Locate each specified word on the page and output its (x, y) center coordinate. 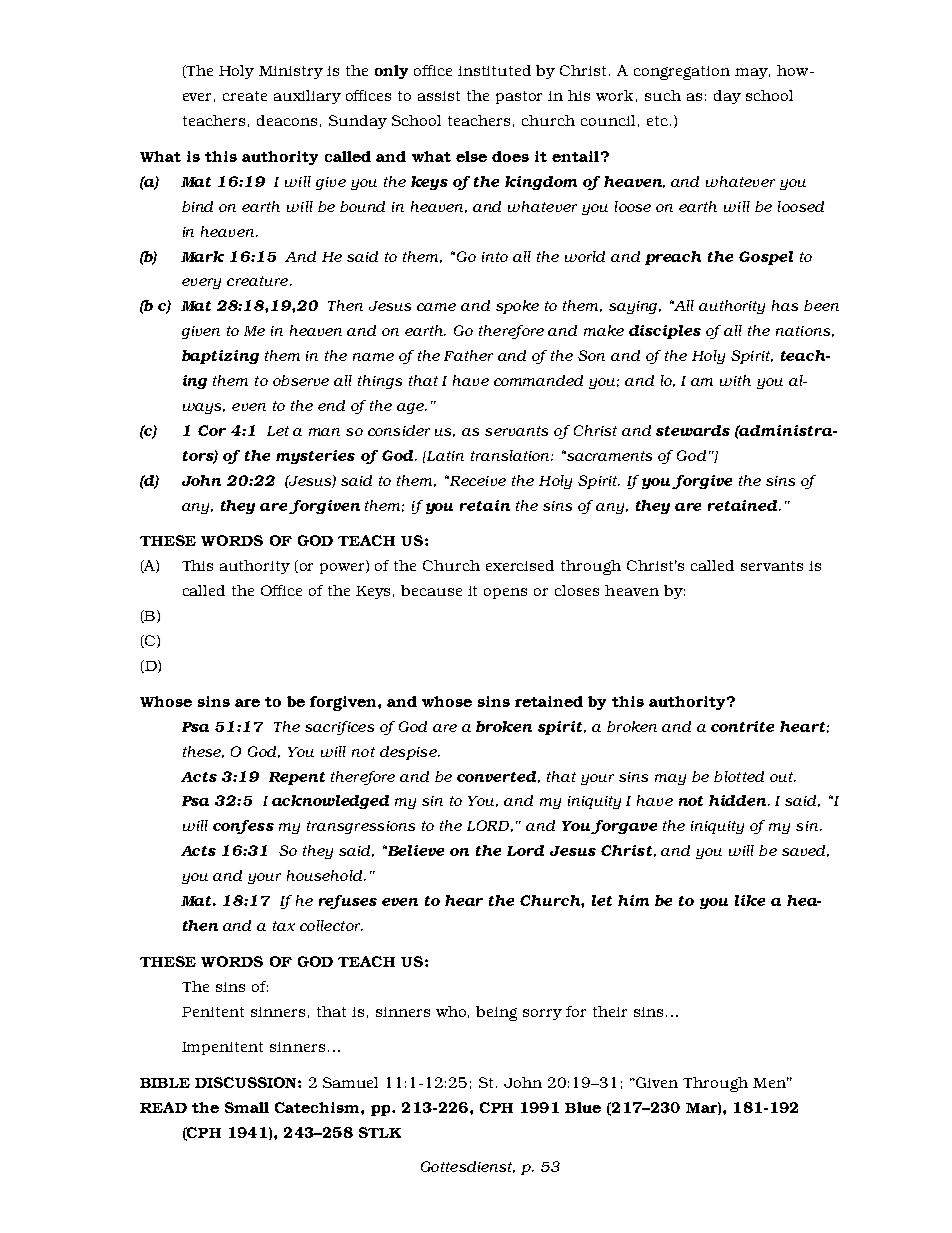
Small (247, 1107)
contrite (742, 726)
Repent (297, 778)
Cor (212, 430)
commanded (538, 380)
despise (409, 753)
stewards (693, 430)
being (496, 1013)
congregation (682, 73)
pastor (519, 97)
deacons (287, 120)
